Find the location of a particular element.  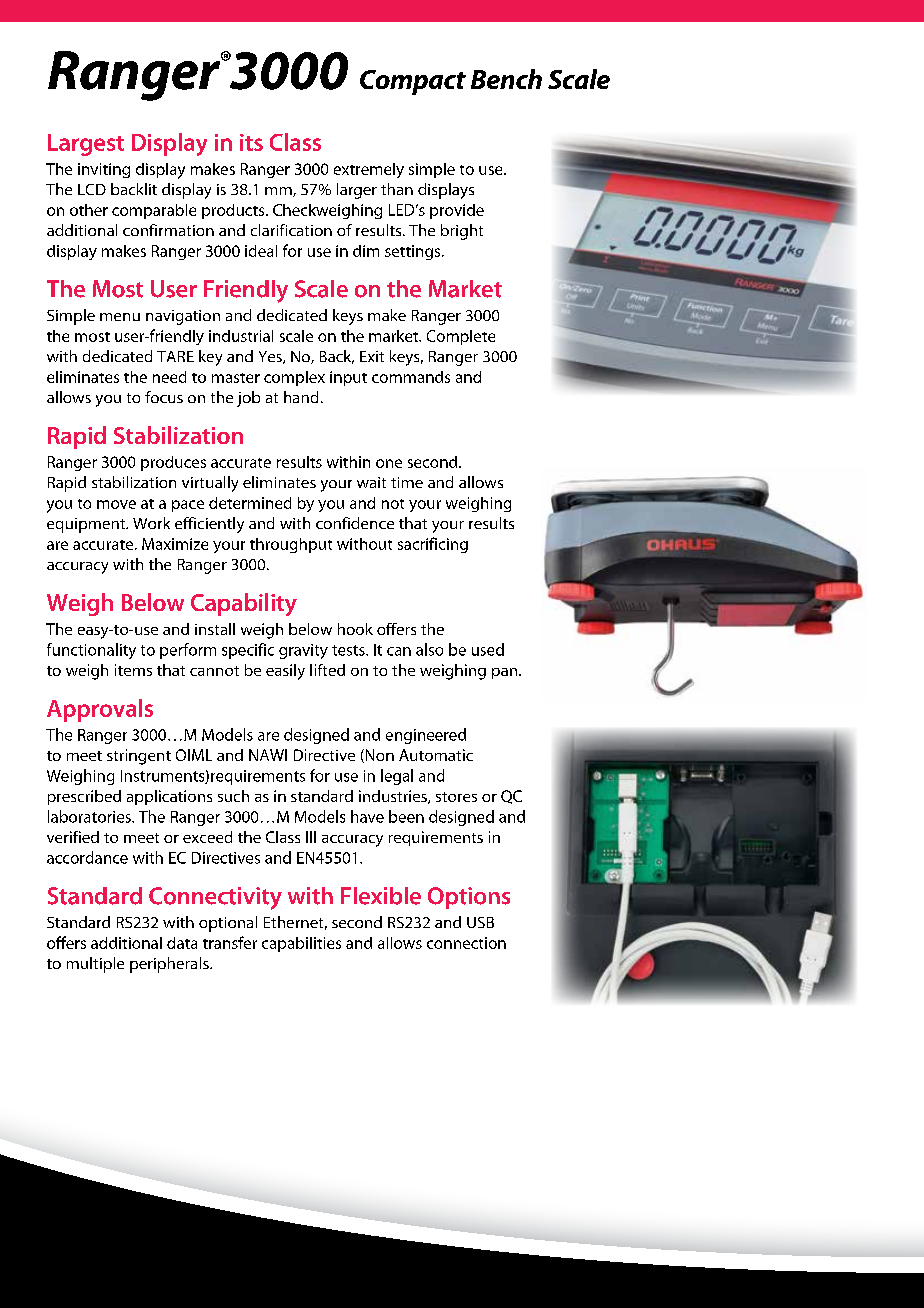

multiple is located at coordinates (95, 965).
